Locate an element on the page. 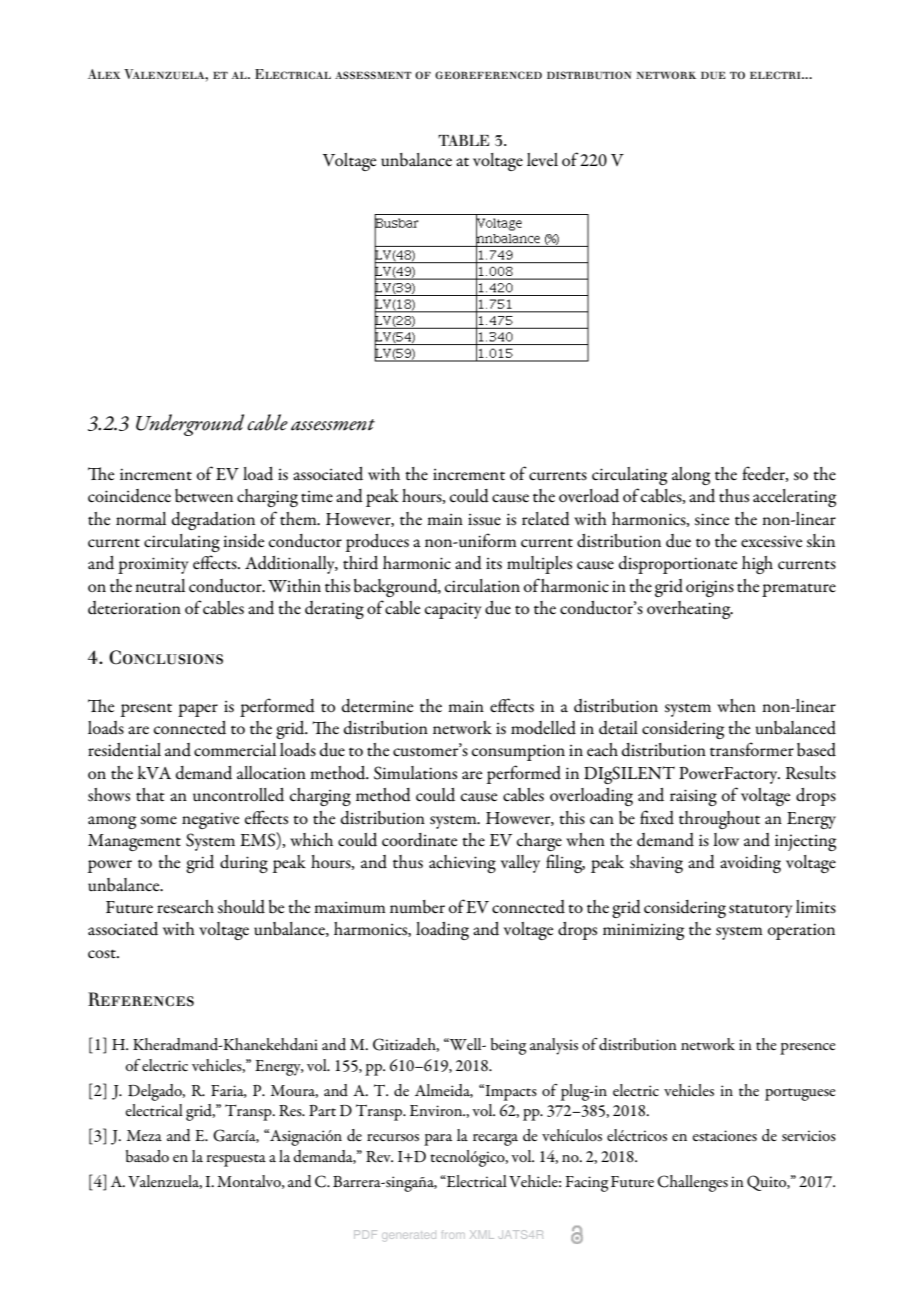 The height and width of the page is (1308, 924). Alex is located at coordinates (104, 74).
